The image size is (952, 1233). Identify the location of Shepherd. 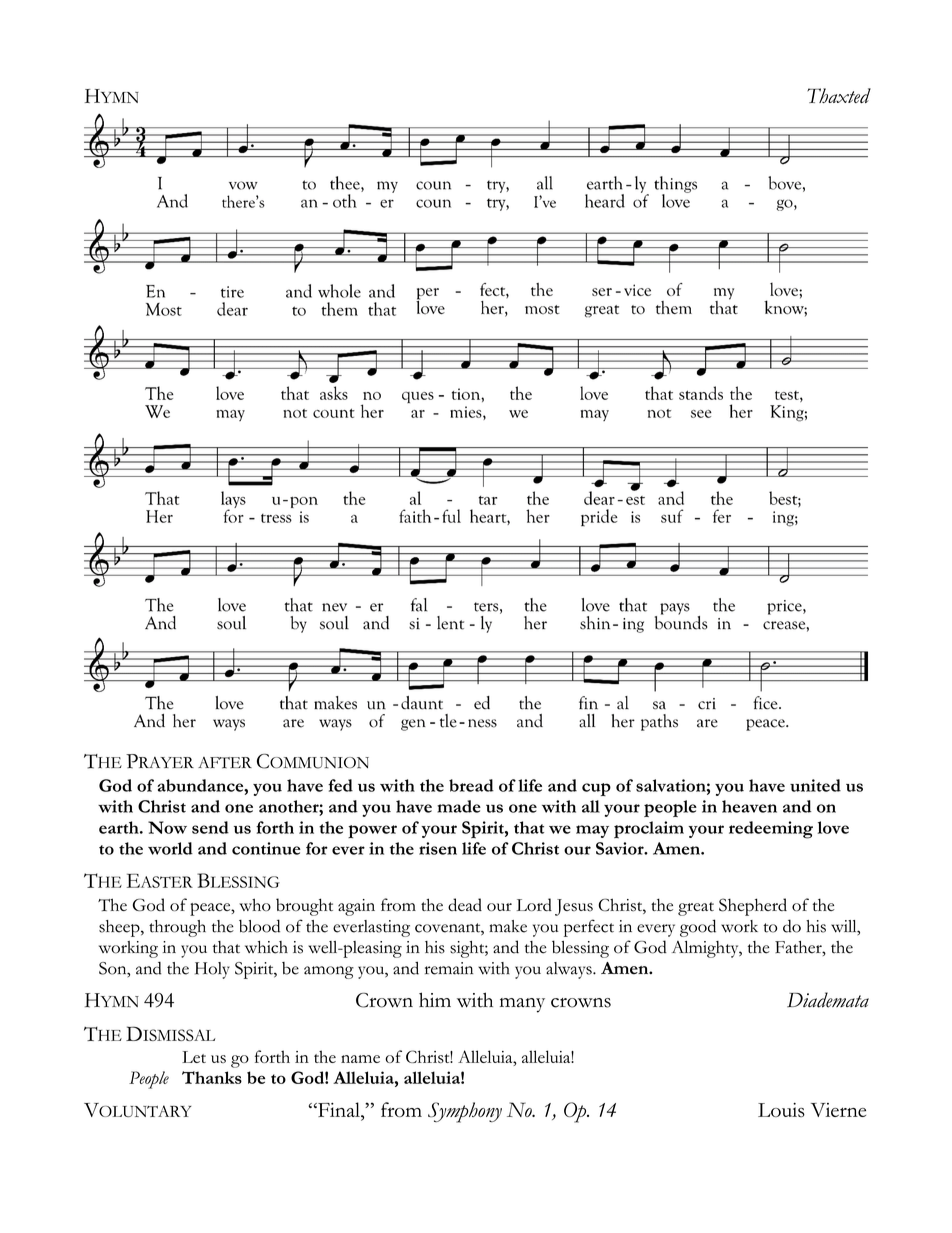
(753, 907).
